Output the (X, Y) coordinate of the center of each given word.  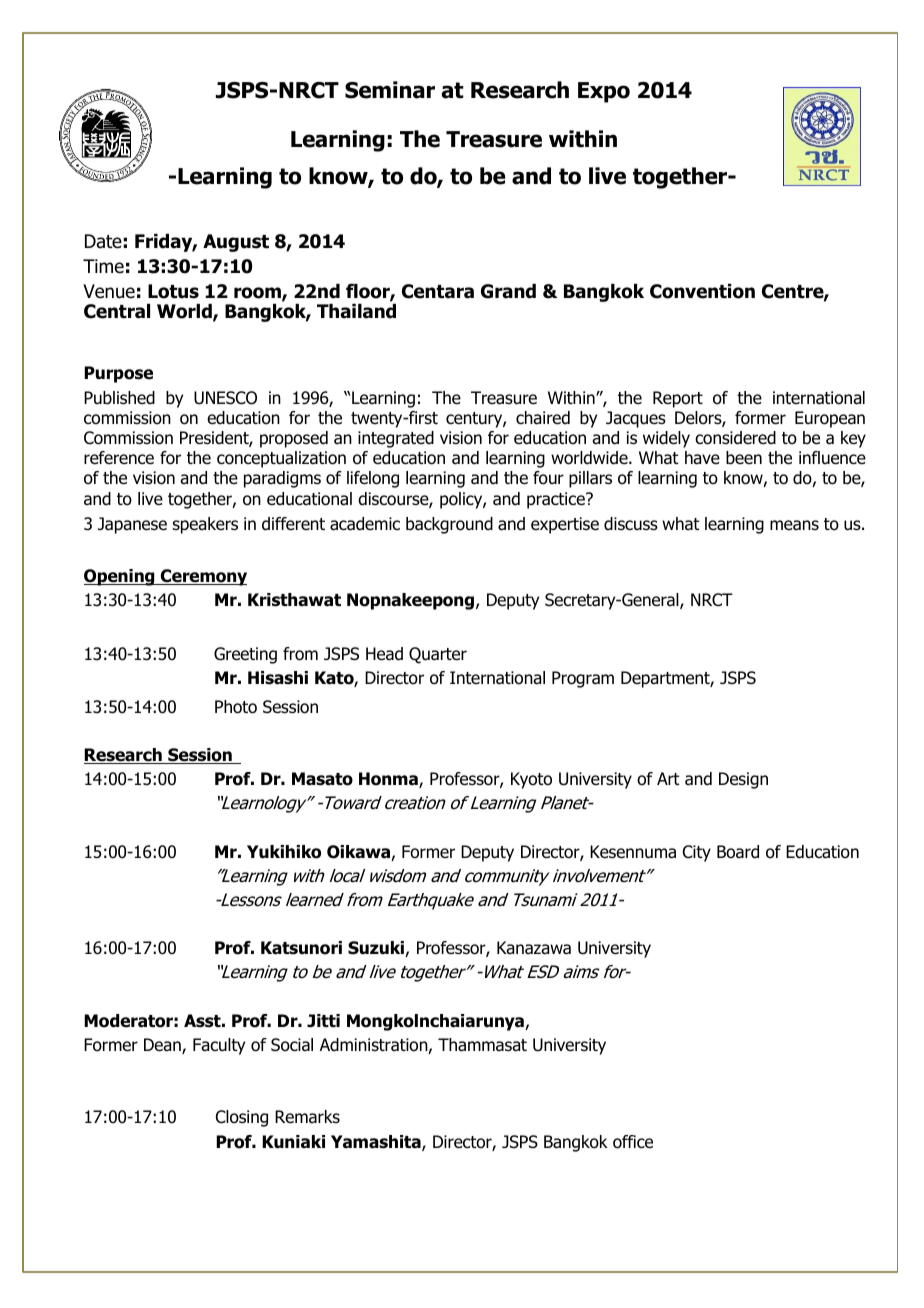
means (794, 525)
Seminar (390, 90)
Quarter (438, 655)
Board (738, 852)
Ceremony (203, 577)
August (236, 243)
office (633, 1142)
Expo (604, 92)
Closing (242, 1118)
